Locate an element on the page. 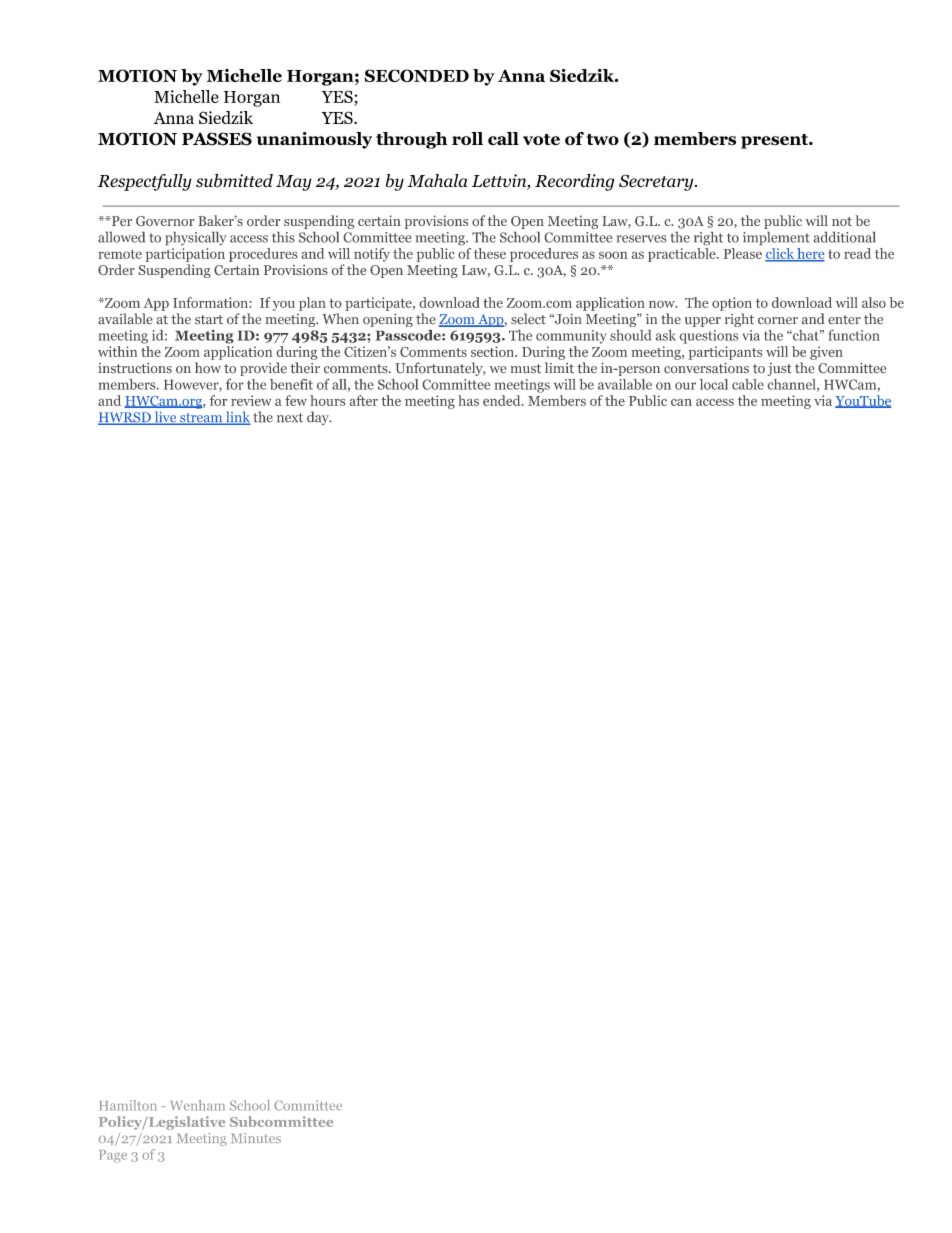  Minutes is located at coordinates (256, 1138).
